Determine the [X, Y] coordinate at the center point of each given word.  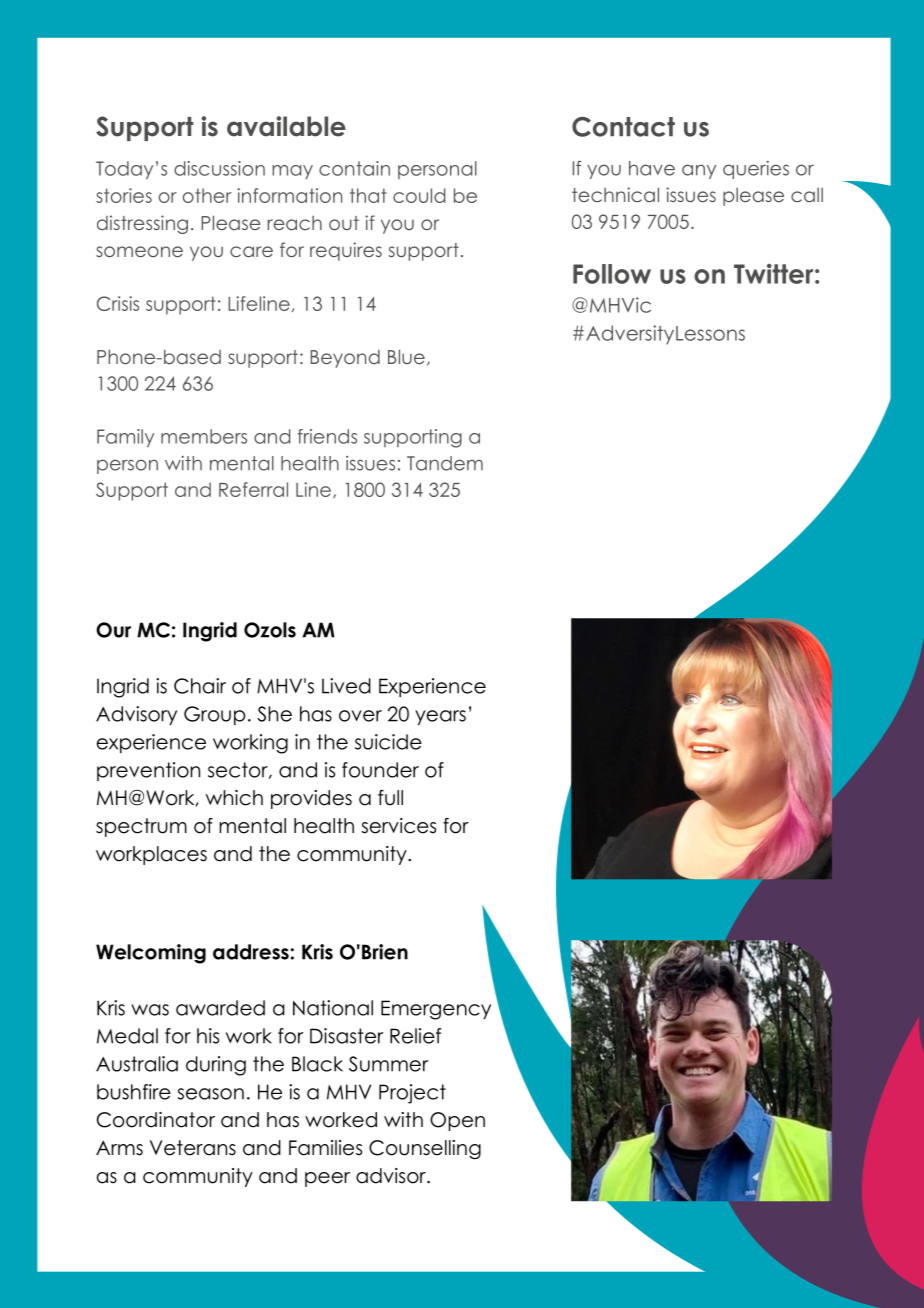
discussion [219, 168]
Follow [612, 274]
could [419, 195]
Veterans [193, 1148]
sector [239, 770]
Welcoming [151, 954]
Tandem [445, 463]
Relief [415, 1036]
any [699, 171]
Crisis [118, 303]
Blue [406, 356]
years [440, 717]
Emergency [436, 1010]
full [390, 798]
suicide [388, 742]
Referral [253, 489]
